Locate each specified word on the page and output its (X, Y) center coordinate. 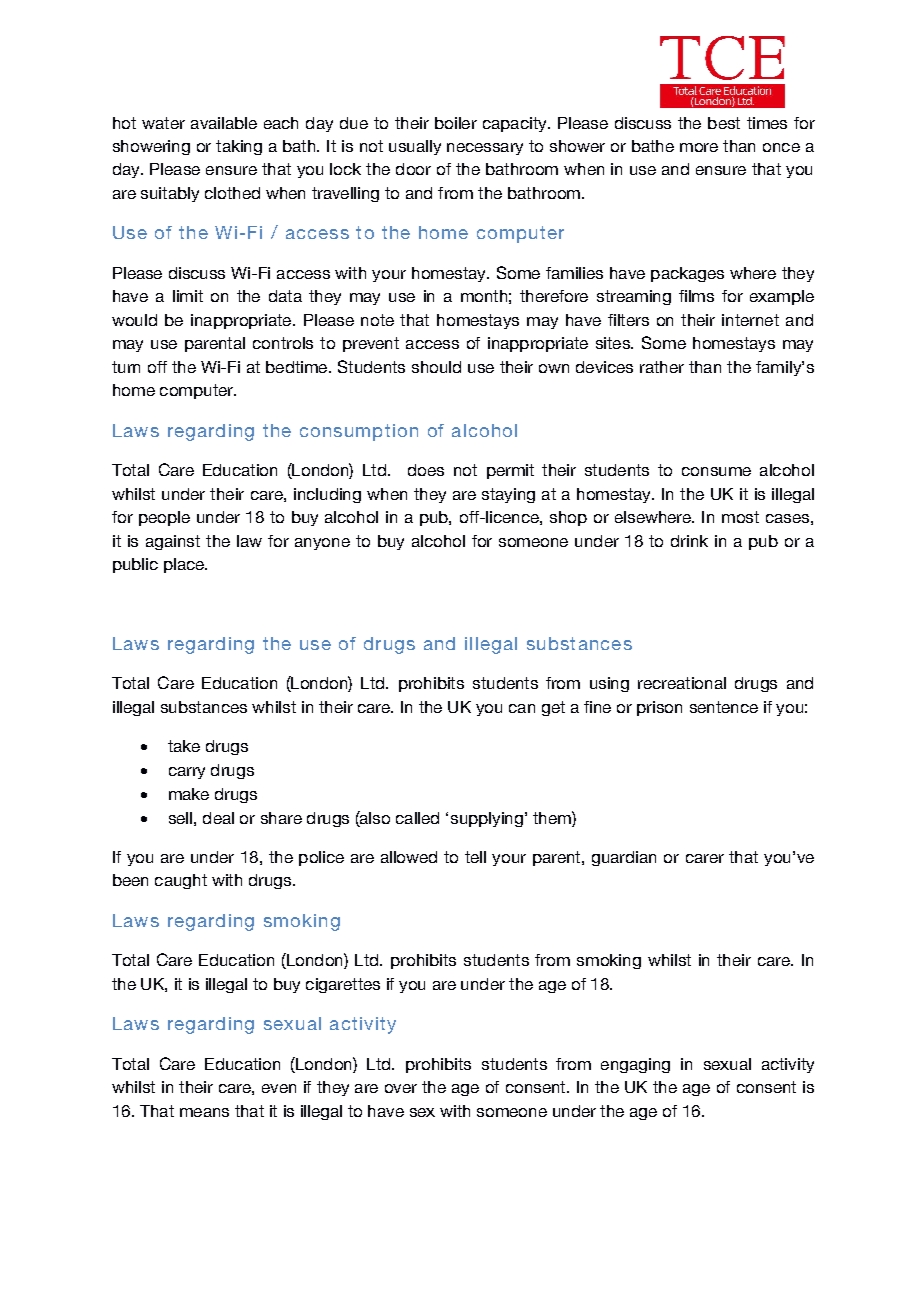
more (699, 147)
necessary (485, 149)
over (401, 1088)
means (204, 1112)
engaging (635, 1065)
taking (239, 147)
